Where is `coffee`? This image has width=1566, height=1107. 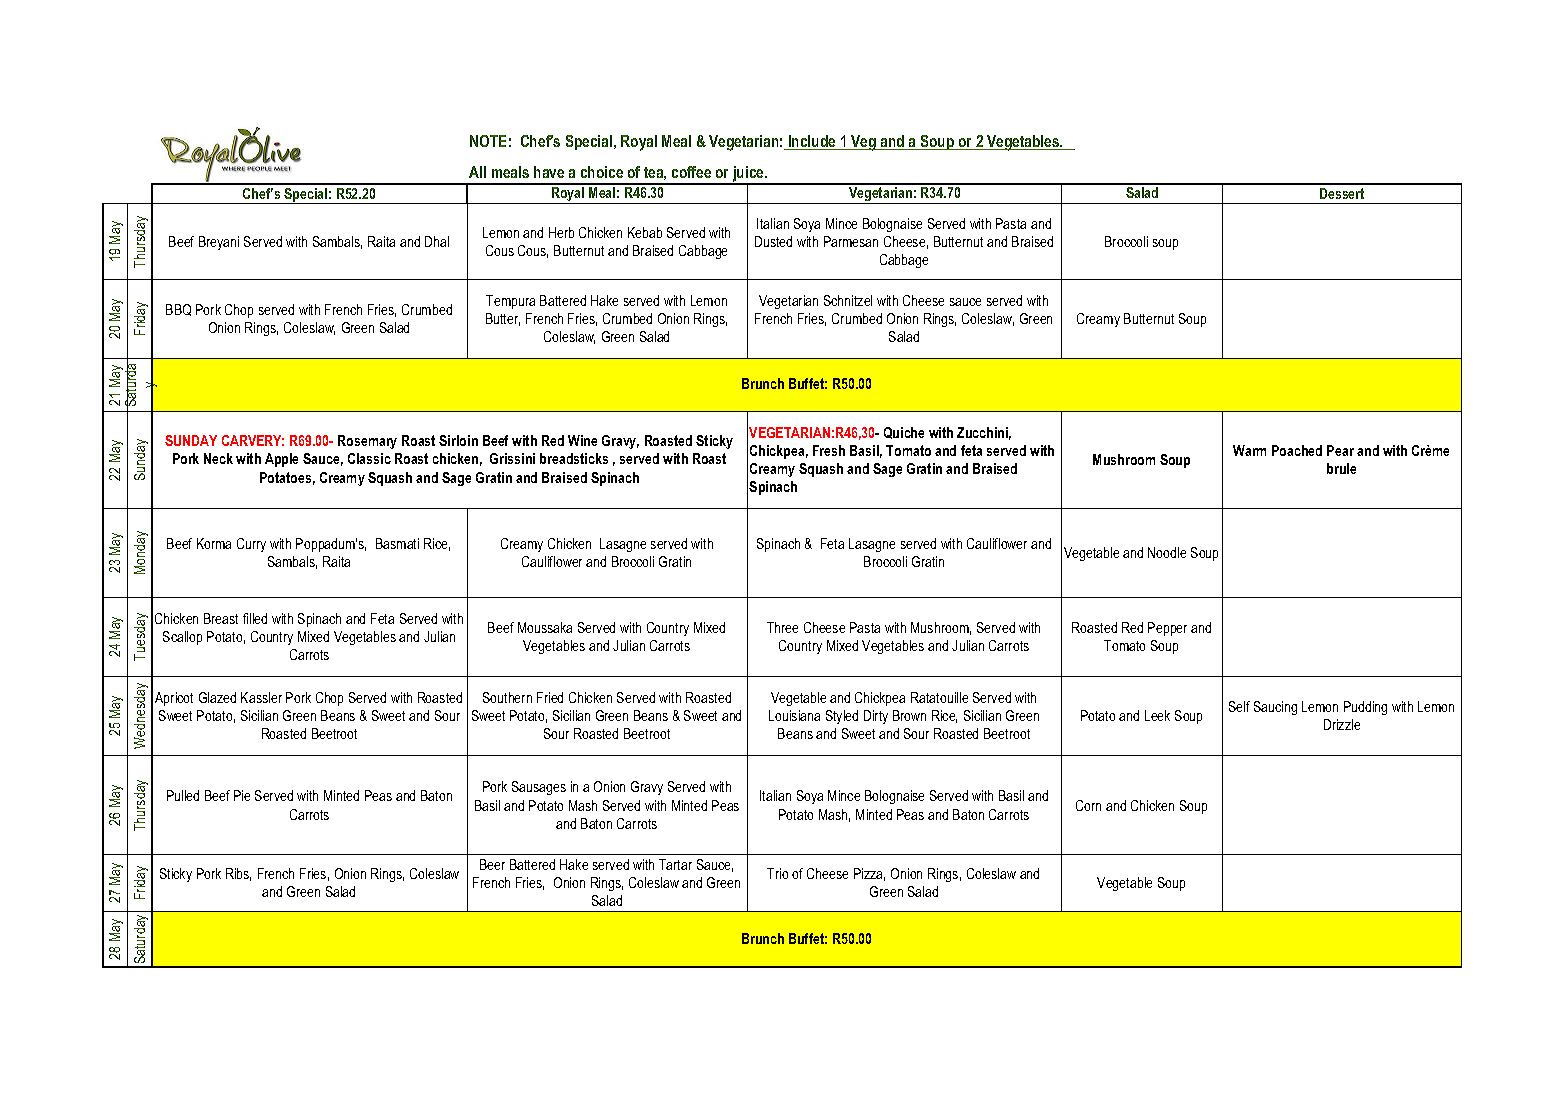
coffee is located at coordinates (691, 172).
